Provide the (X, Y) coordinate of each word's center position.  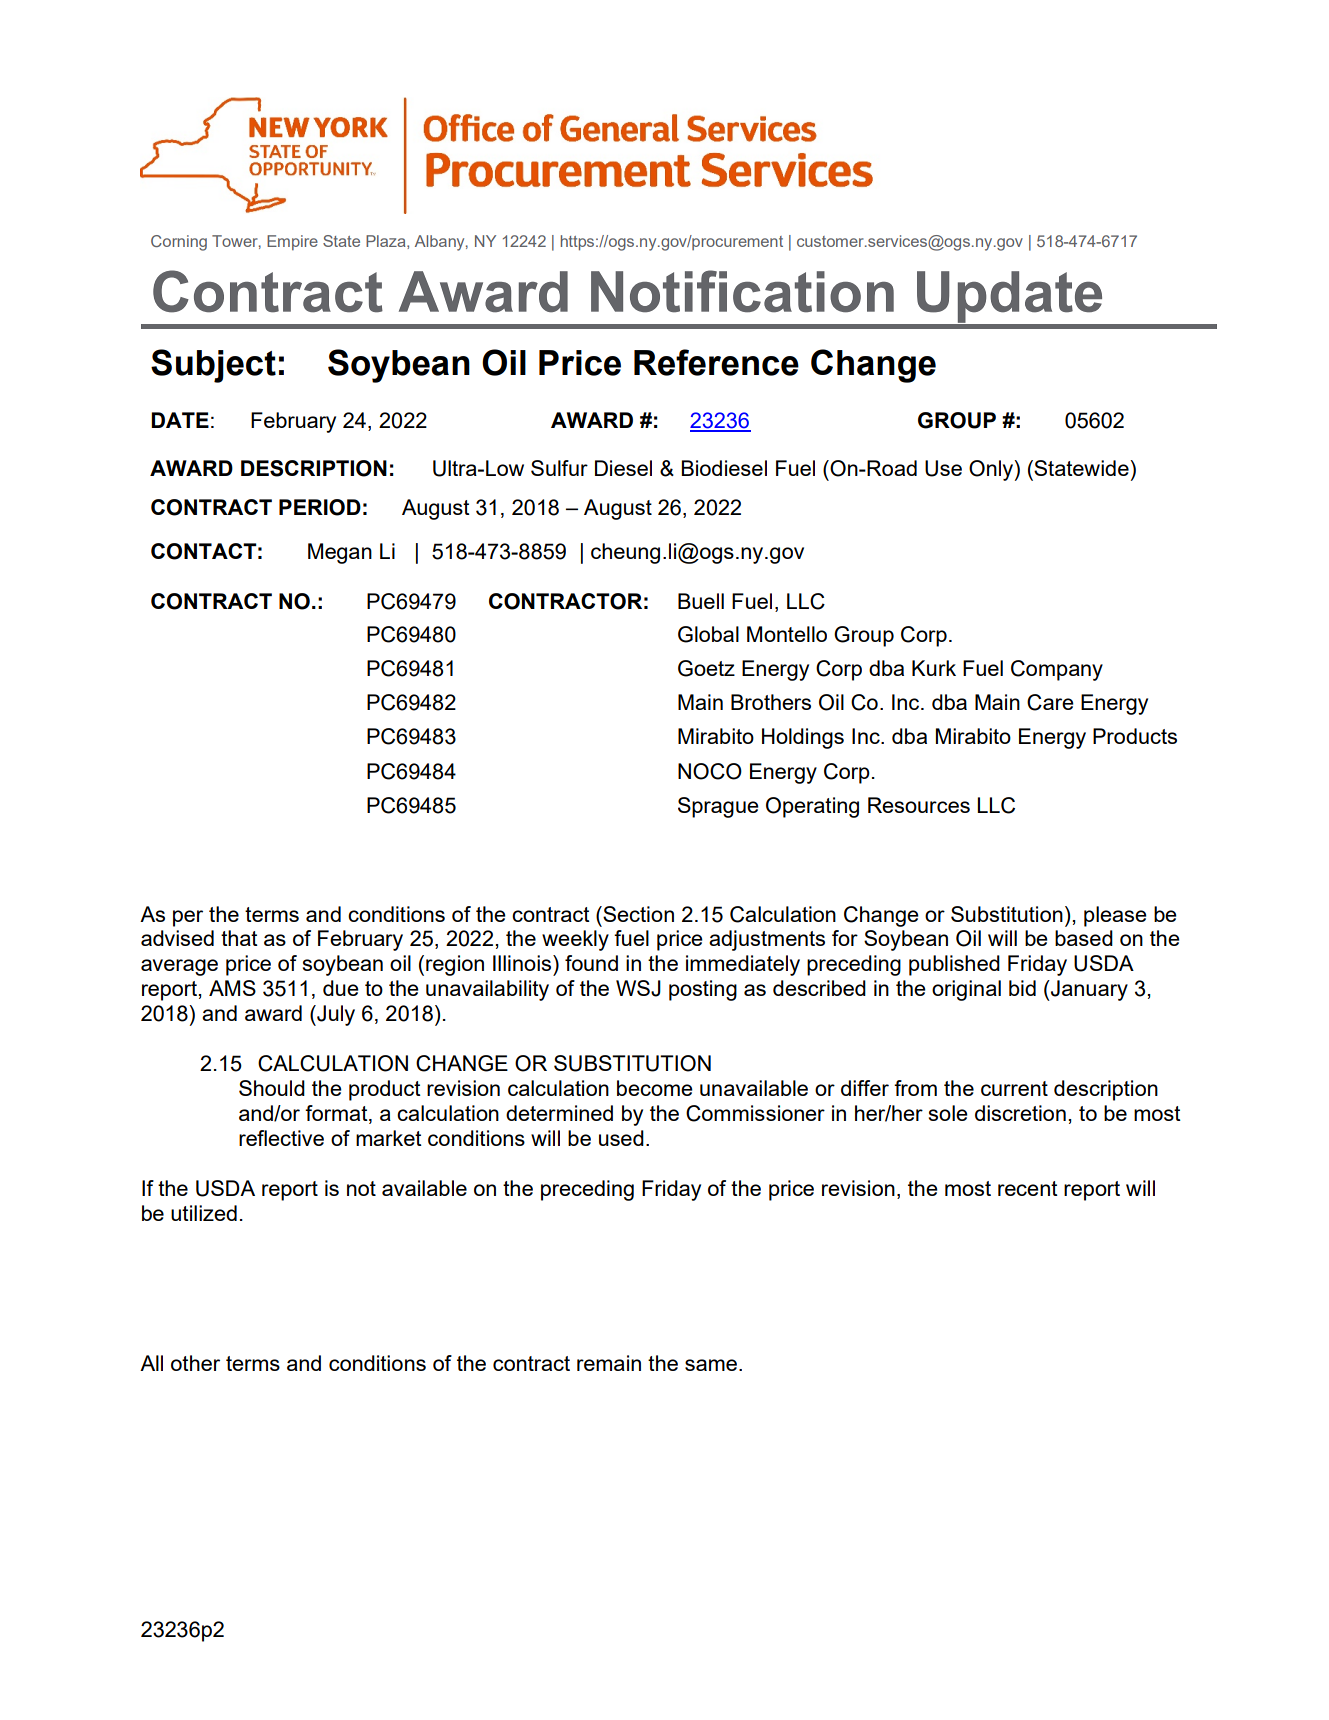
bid (1022, 988)
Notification (742, 291)
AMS (232, 988)
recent (1028, 1188)
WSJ (638, 988)
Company (1057, 670)
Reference (716, 362)
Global (708, 634)
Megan (340, 553)
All (151, 1363)
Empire (292, 242)
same (711, 1365)
